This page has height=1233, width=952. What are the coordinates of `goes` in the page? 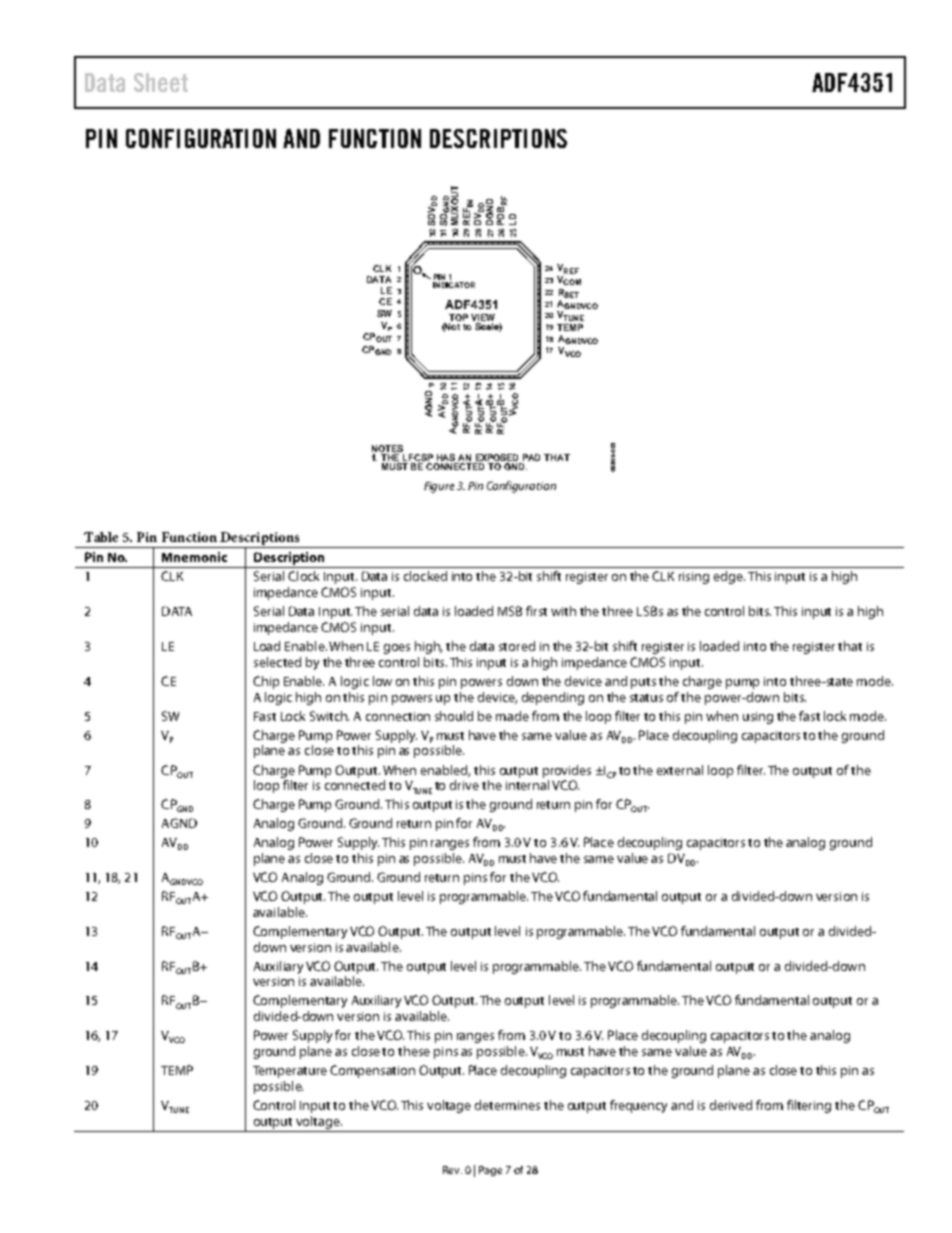 It's located at (397, 649).
